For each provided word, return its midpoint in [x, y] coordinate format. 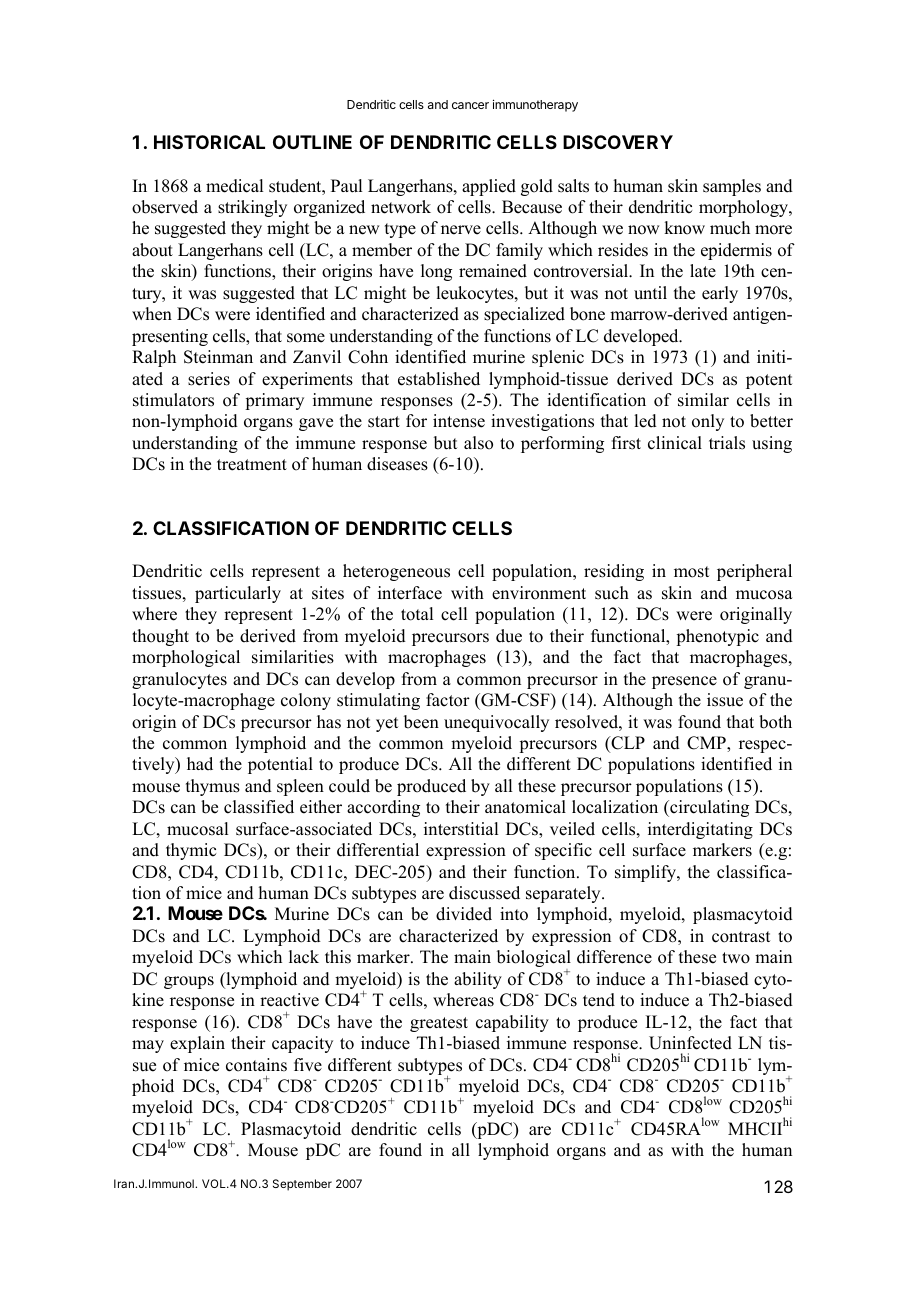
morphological [186, 658]
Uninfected [690, 1043]
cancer [470, 105]
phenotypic [717, 637]
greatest [439, 1024]
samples [732, 187]
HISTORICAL [209, 142]
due [509, 636]
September [302, 1185]
